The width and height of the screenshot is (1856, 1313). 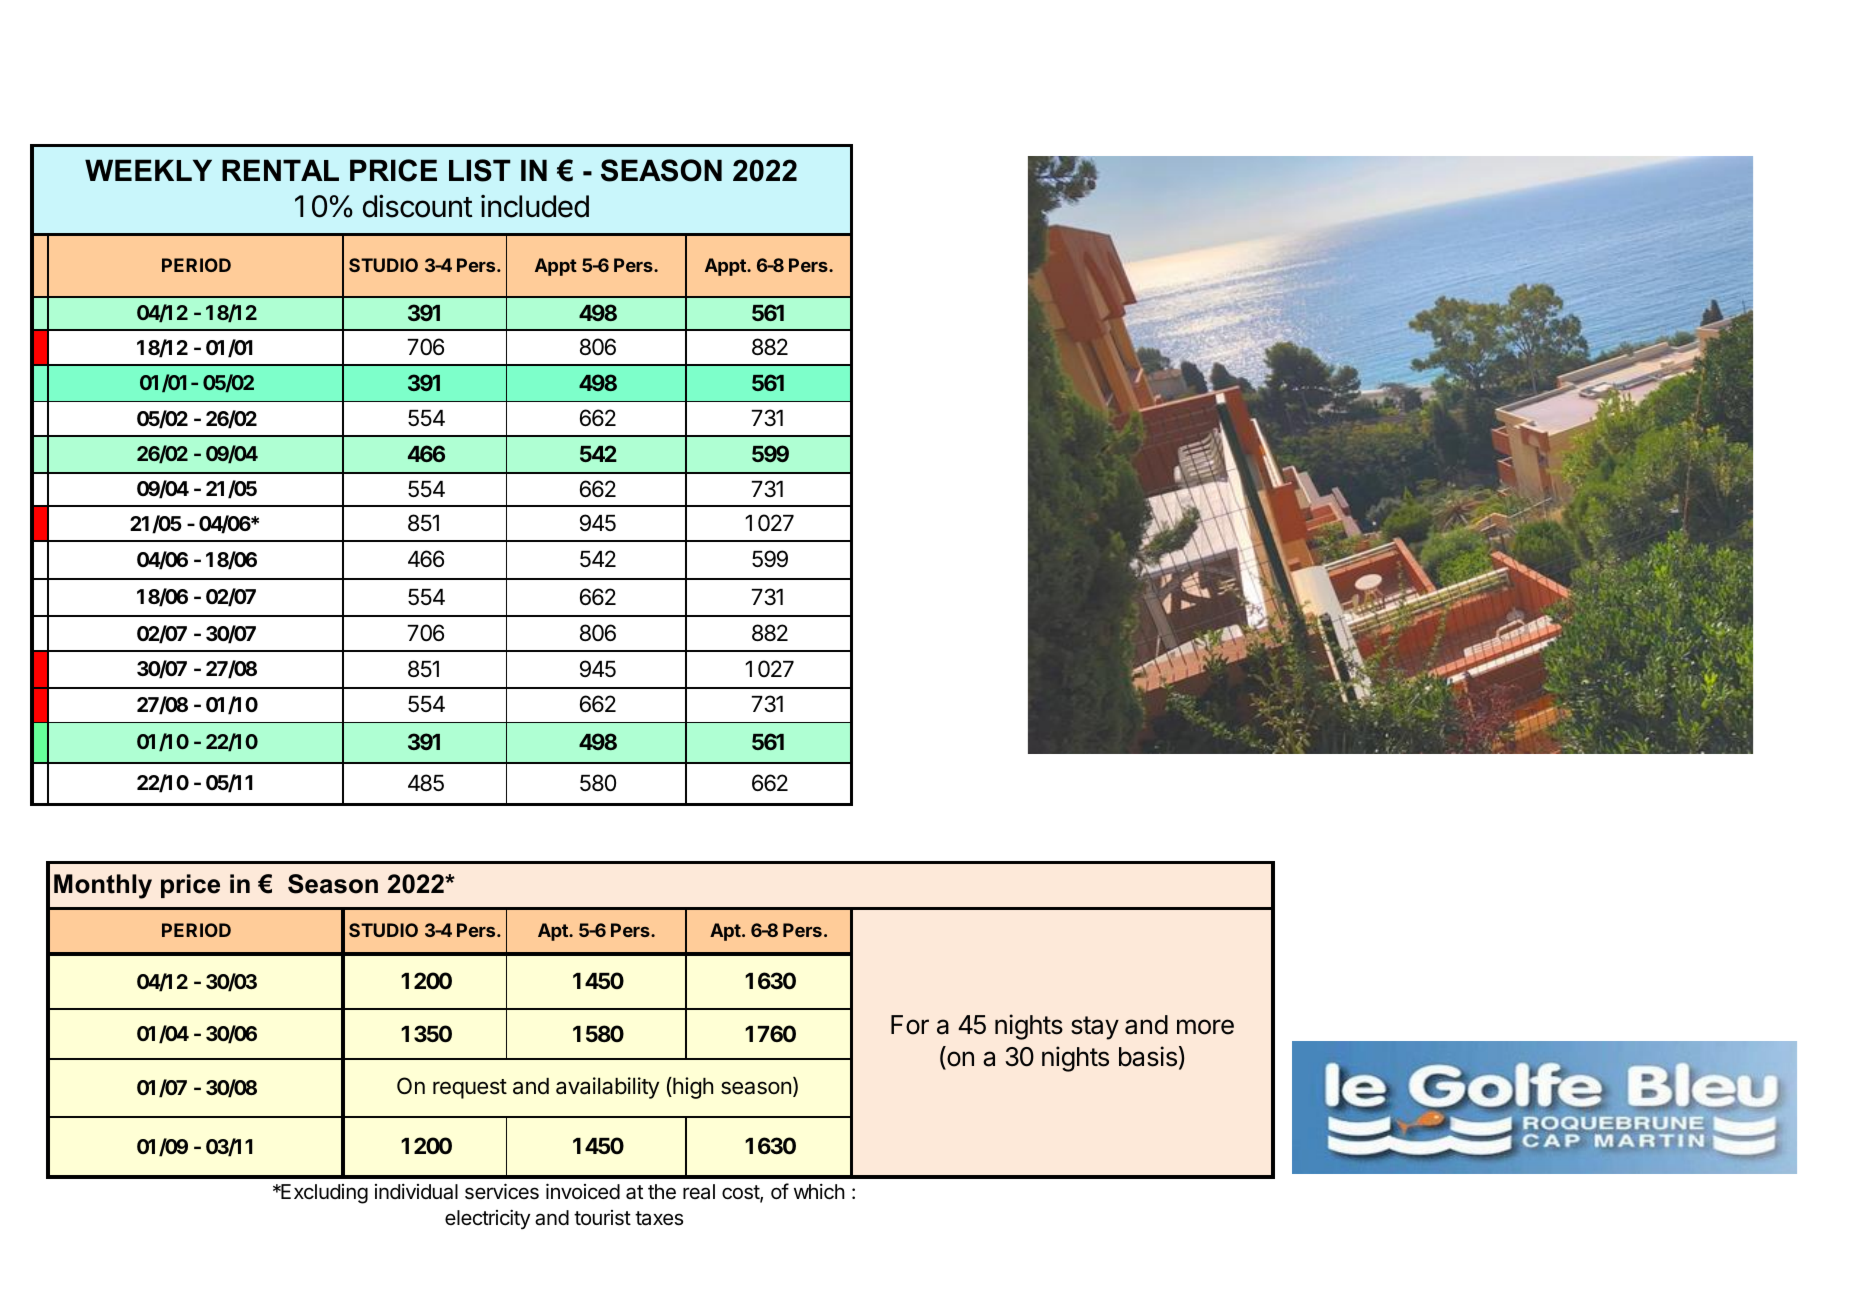 I want to click on the, so click(x=662, y=1192).
